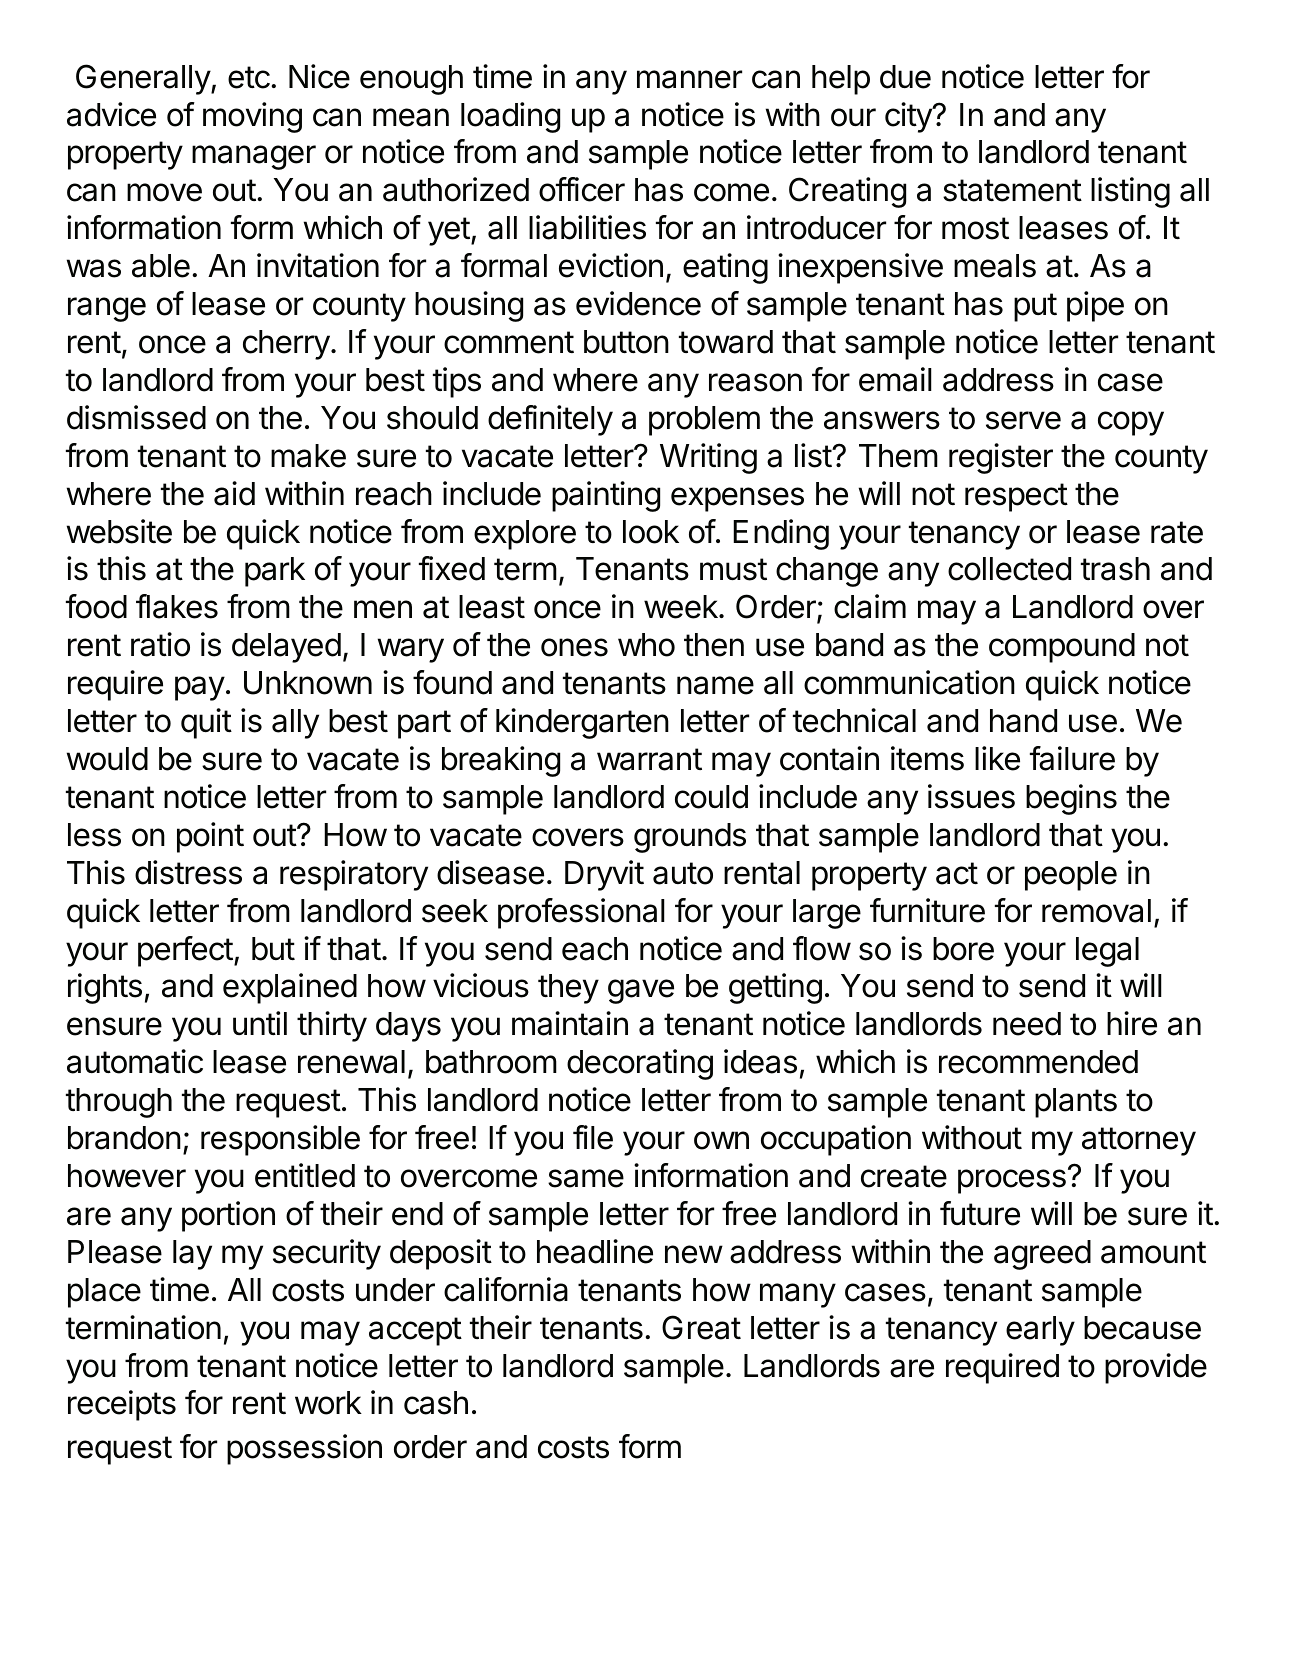  Describe the element at coordinates (275, 572) in the page. I see `park` at that location.
